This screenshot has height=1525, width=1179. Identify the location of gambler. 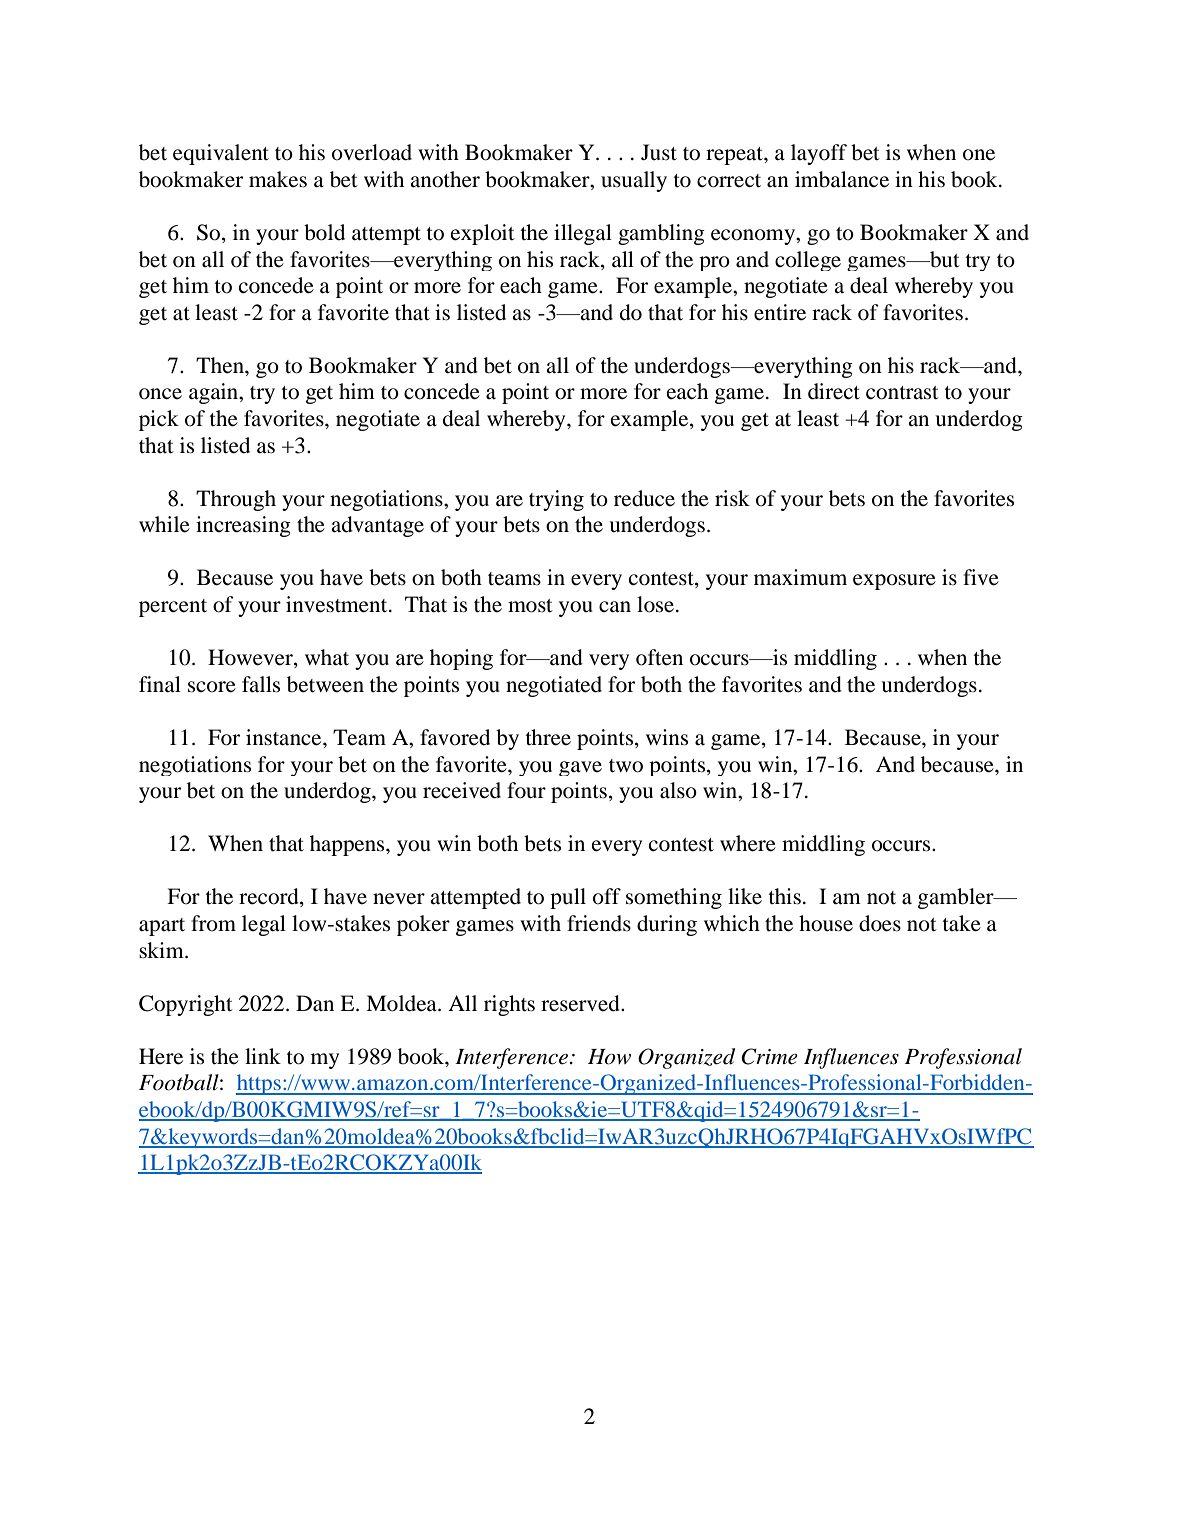
(957, 898).
